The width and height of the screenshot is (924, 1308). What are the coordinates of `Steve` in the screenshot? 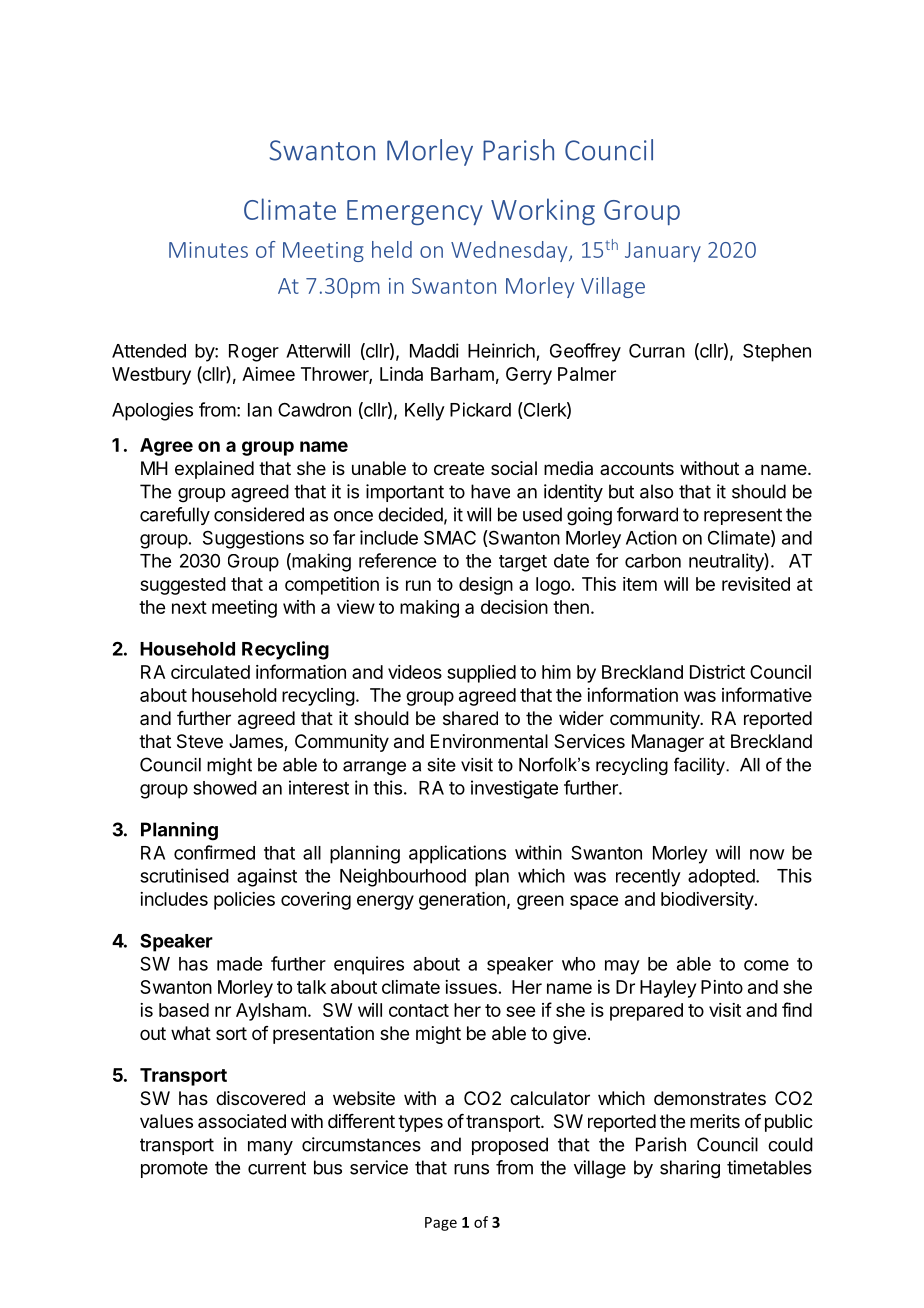 It's located at (200, 741).
